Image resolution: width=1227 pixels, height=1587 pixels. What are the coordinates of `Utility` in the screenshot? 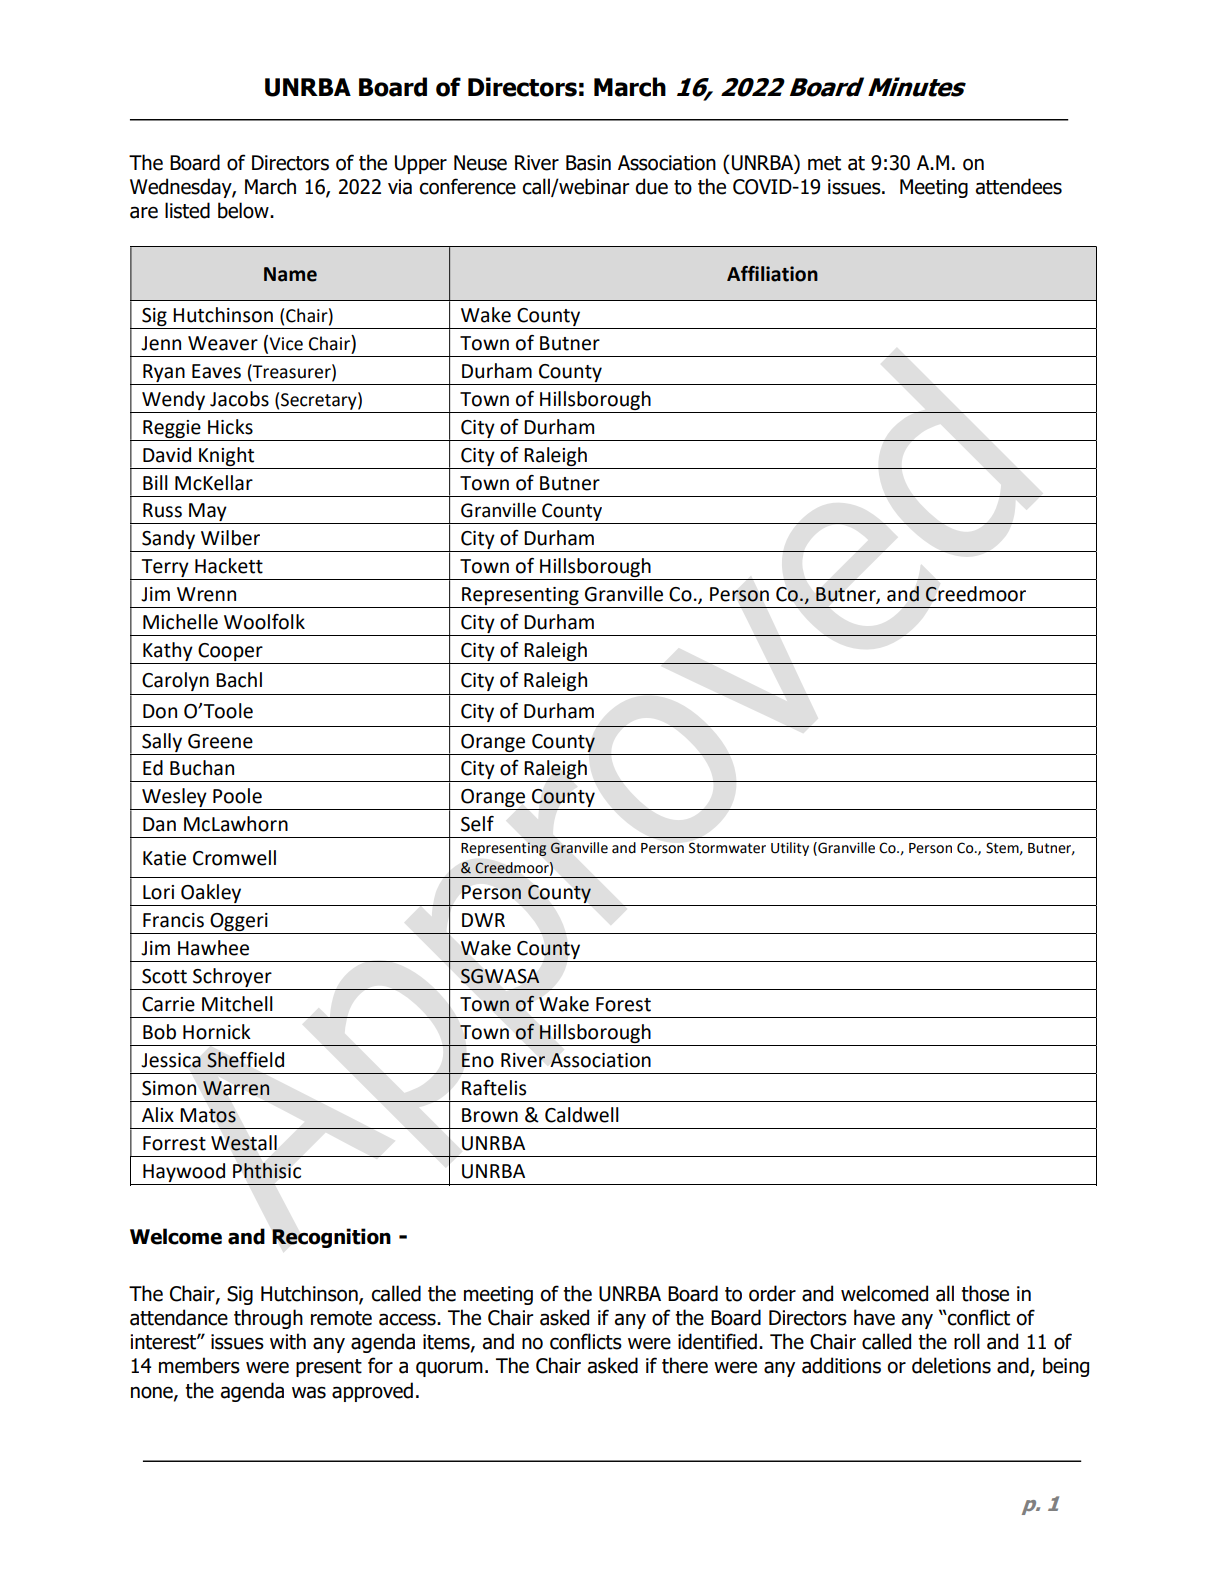 It's located at (790, 849).
